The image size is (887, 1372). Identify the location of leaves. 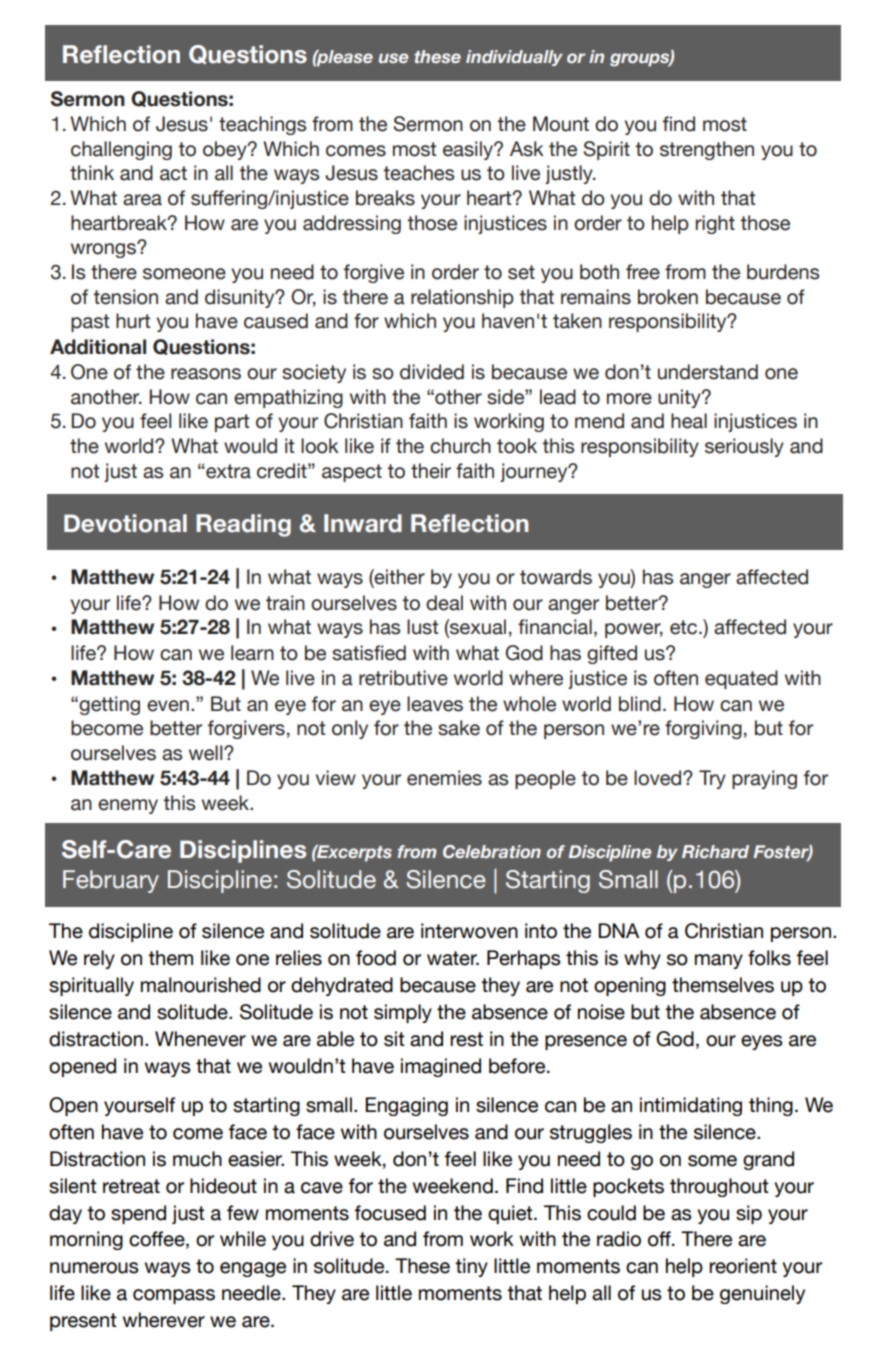
(435, 704).
